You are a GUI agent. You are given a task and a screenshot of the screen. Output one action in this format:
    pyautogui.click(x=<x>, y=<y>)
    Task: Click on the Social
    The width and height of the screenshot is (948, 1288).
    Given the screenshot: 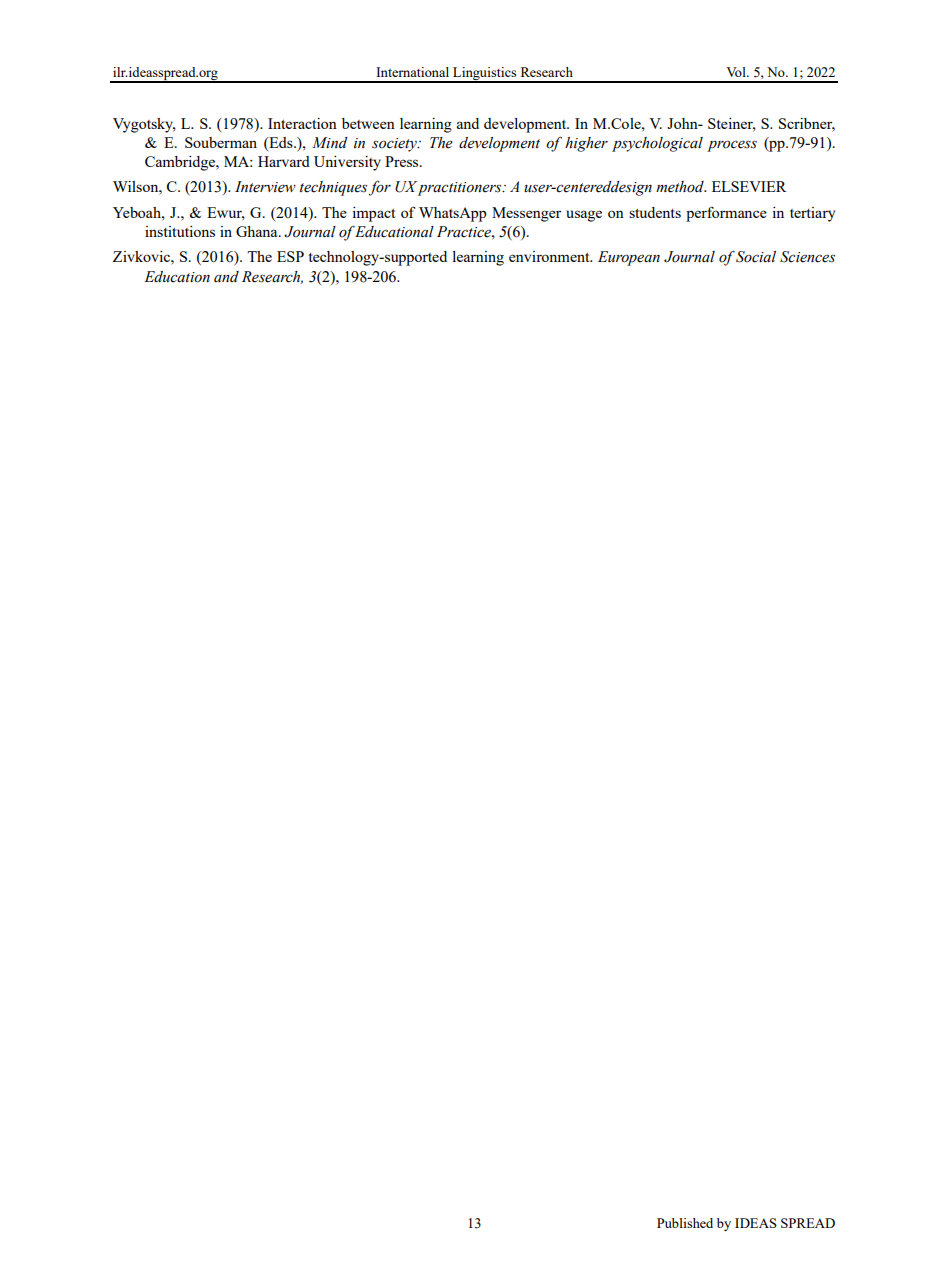 What is the action you would take?
    pyautogui.click(x=756, y=257)
